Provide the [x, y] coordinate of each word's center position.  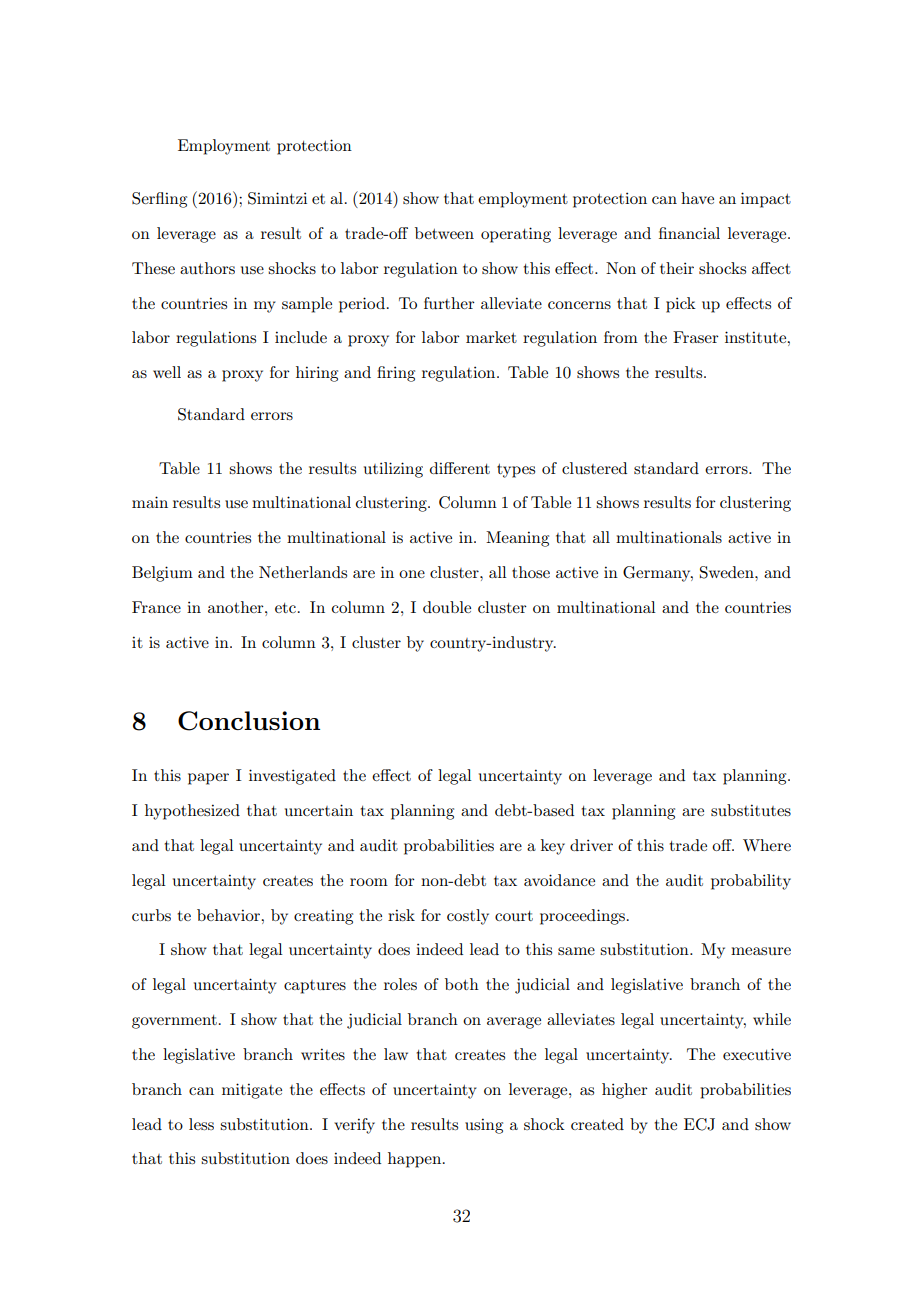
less [201, 1124]
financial [689, 233]
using [484, 1126]
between [444, 233]
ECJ [699, 1124]
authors [207, 268]
